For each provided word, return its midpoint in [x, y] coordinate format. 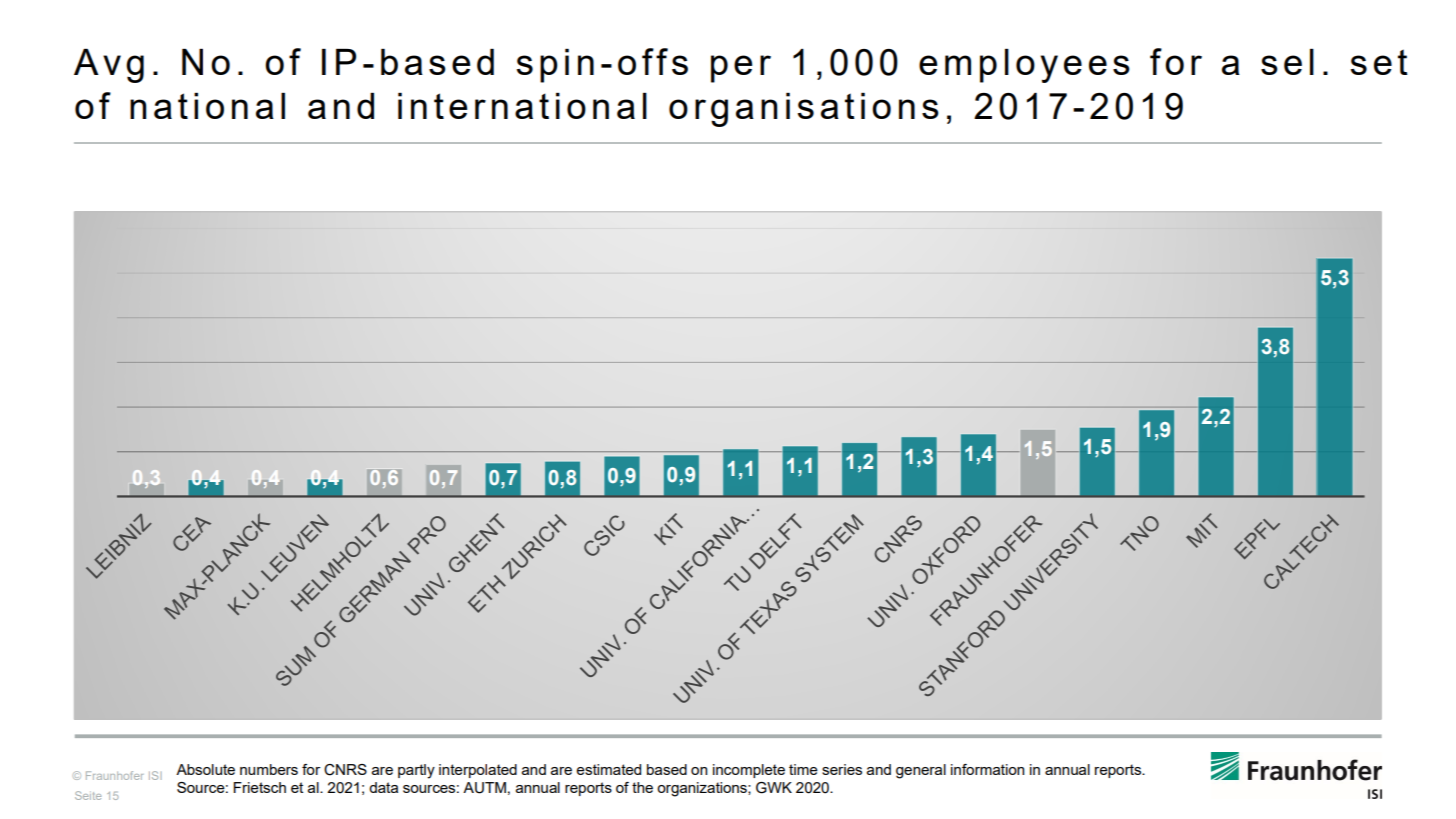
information [987, 769]
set [1379, 62]
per [741, 69]
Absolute [205, 769]
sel [1287, 62]
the [642, 787]
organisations [804, 110]
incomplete [749, 771]
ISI [155, 775]
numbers [269, 769]
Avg [109, 66]
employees [1024, 66]
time [803, 769]
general [921, 771]
